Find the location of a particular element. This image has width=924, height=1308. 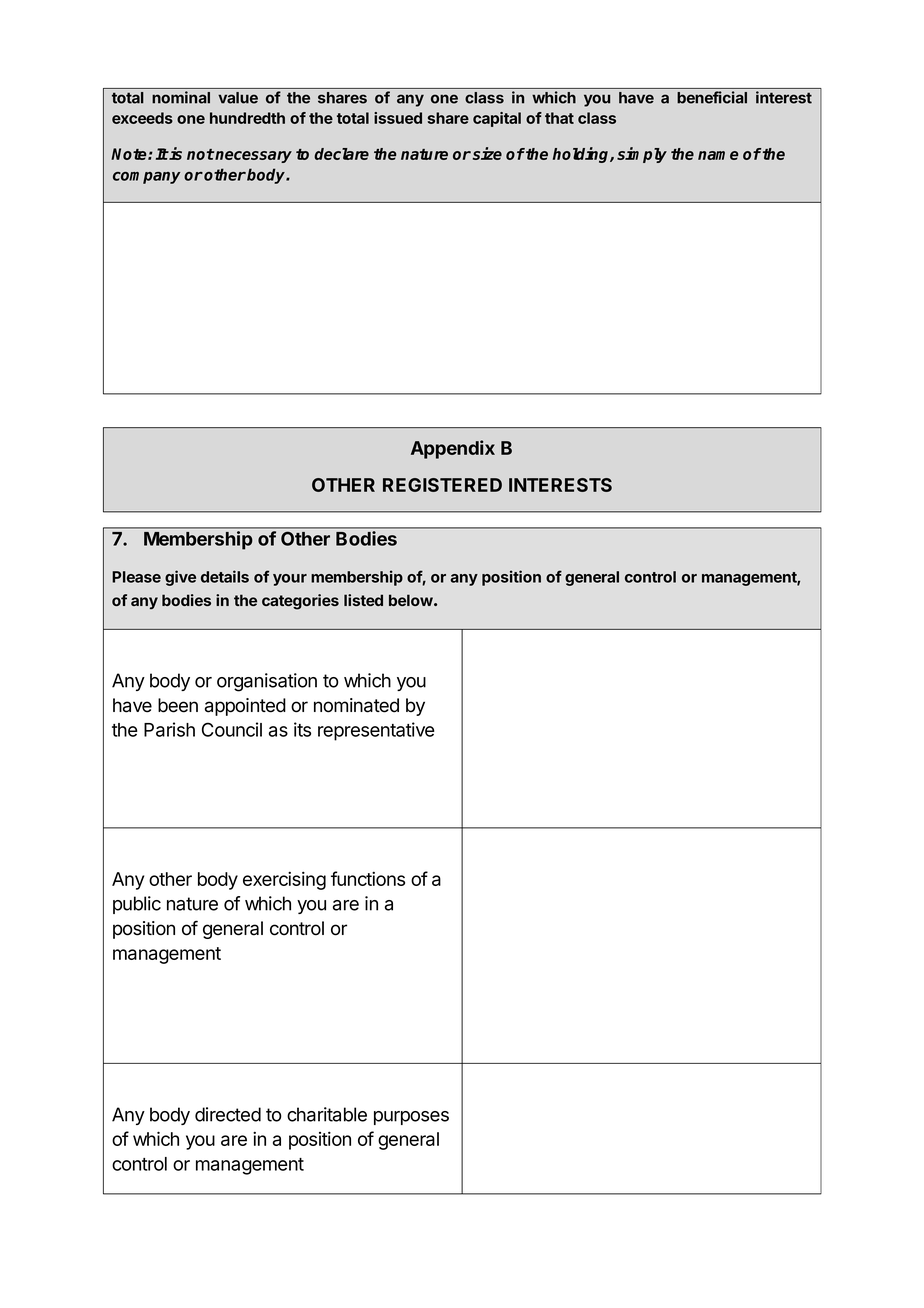

directed is located at coordinates (228, 1114).
